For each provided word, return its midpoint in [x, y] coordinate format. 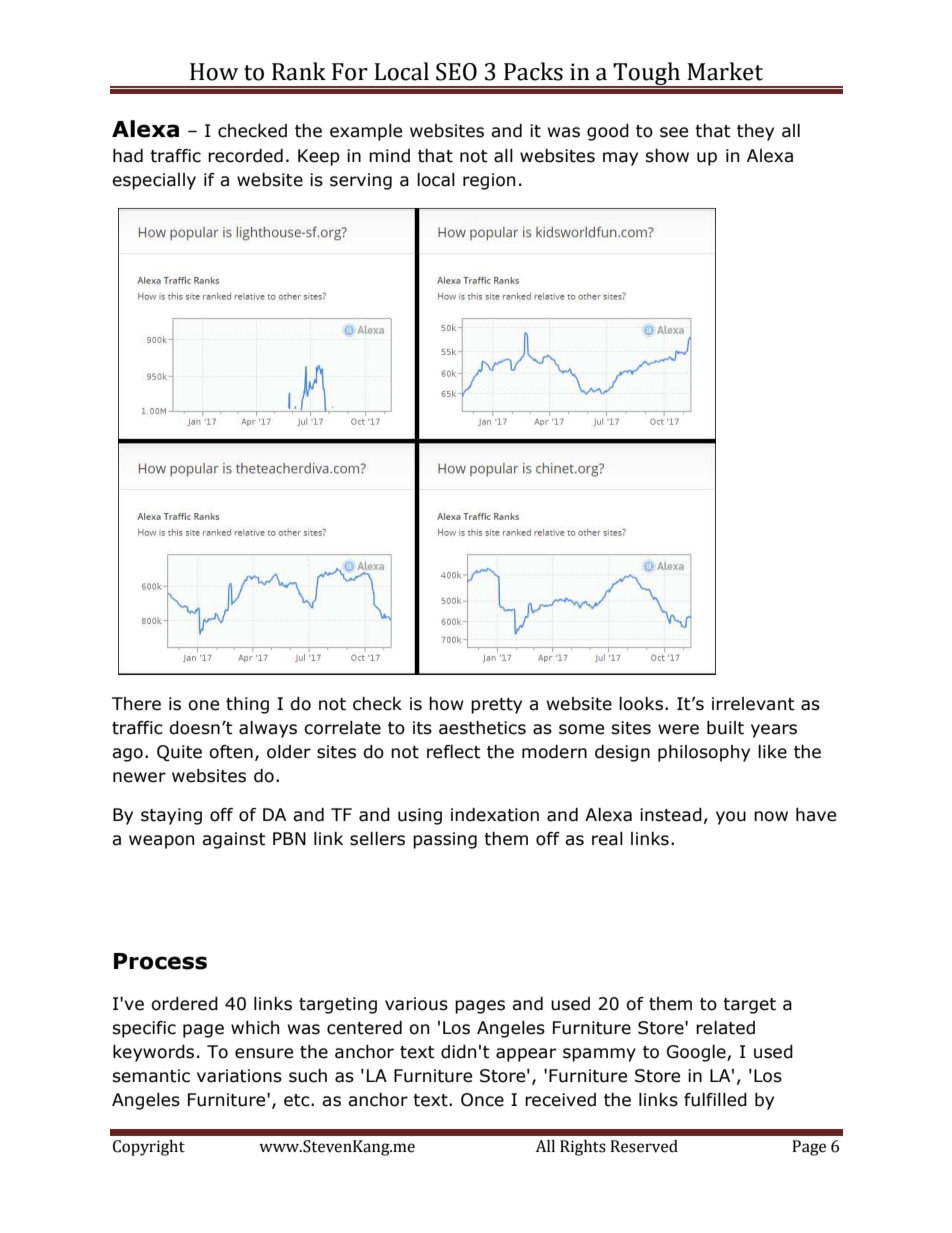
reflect [454, 752]
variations [239, 1076]
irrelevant [753, 704]
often [231, 752]
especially [154, 181]
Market [725, 71]
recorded [245, 156]
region [489, 181]
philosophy [704, 753]
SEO [456, 72]
